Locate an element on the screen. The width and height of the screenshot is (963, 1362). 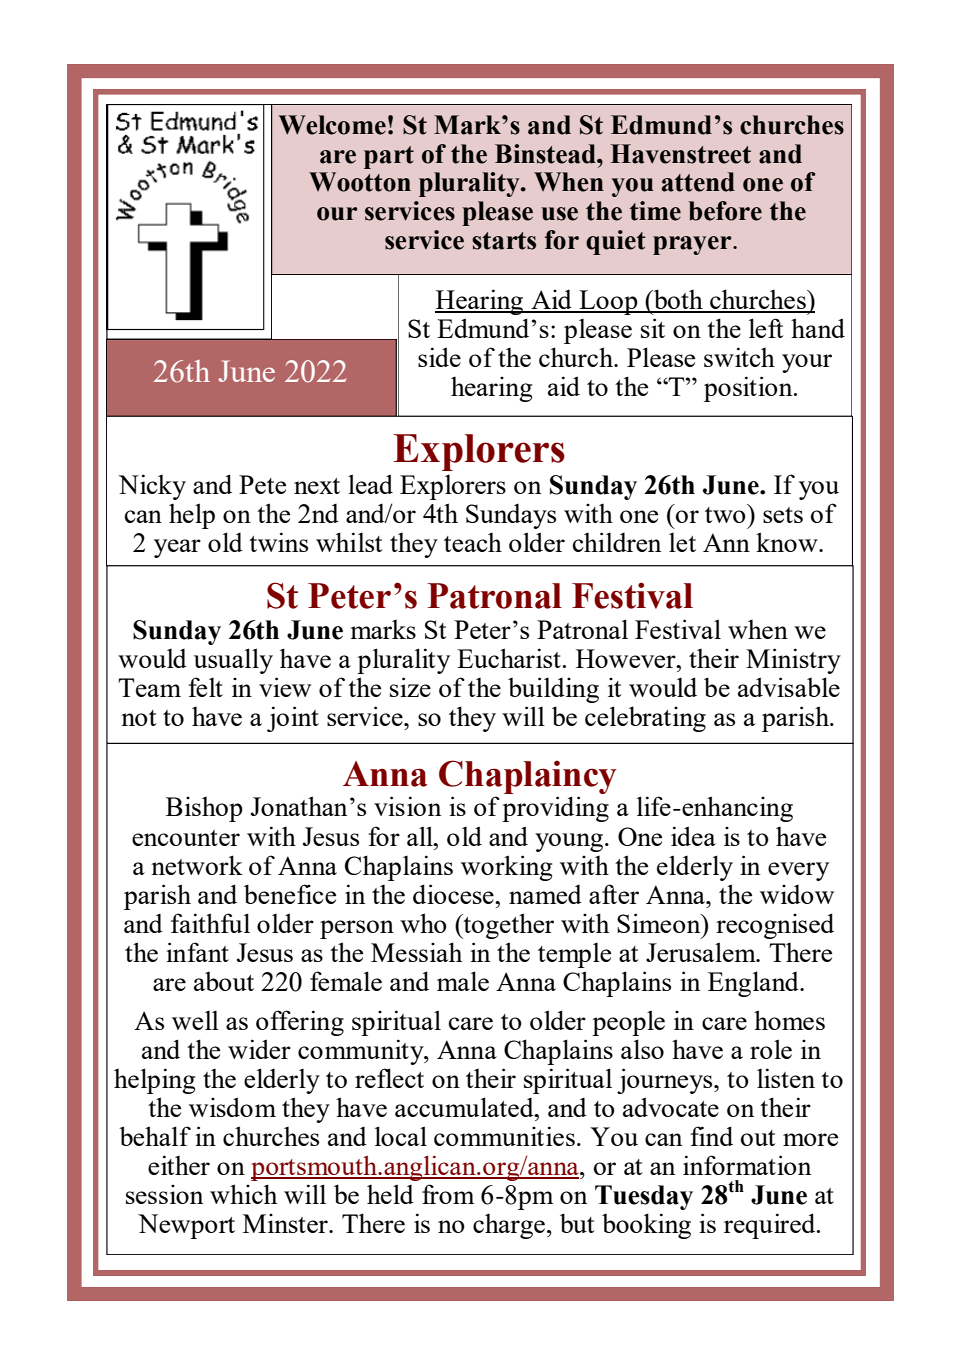
from is located at coordinates (448, 1194).
